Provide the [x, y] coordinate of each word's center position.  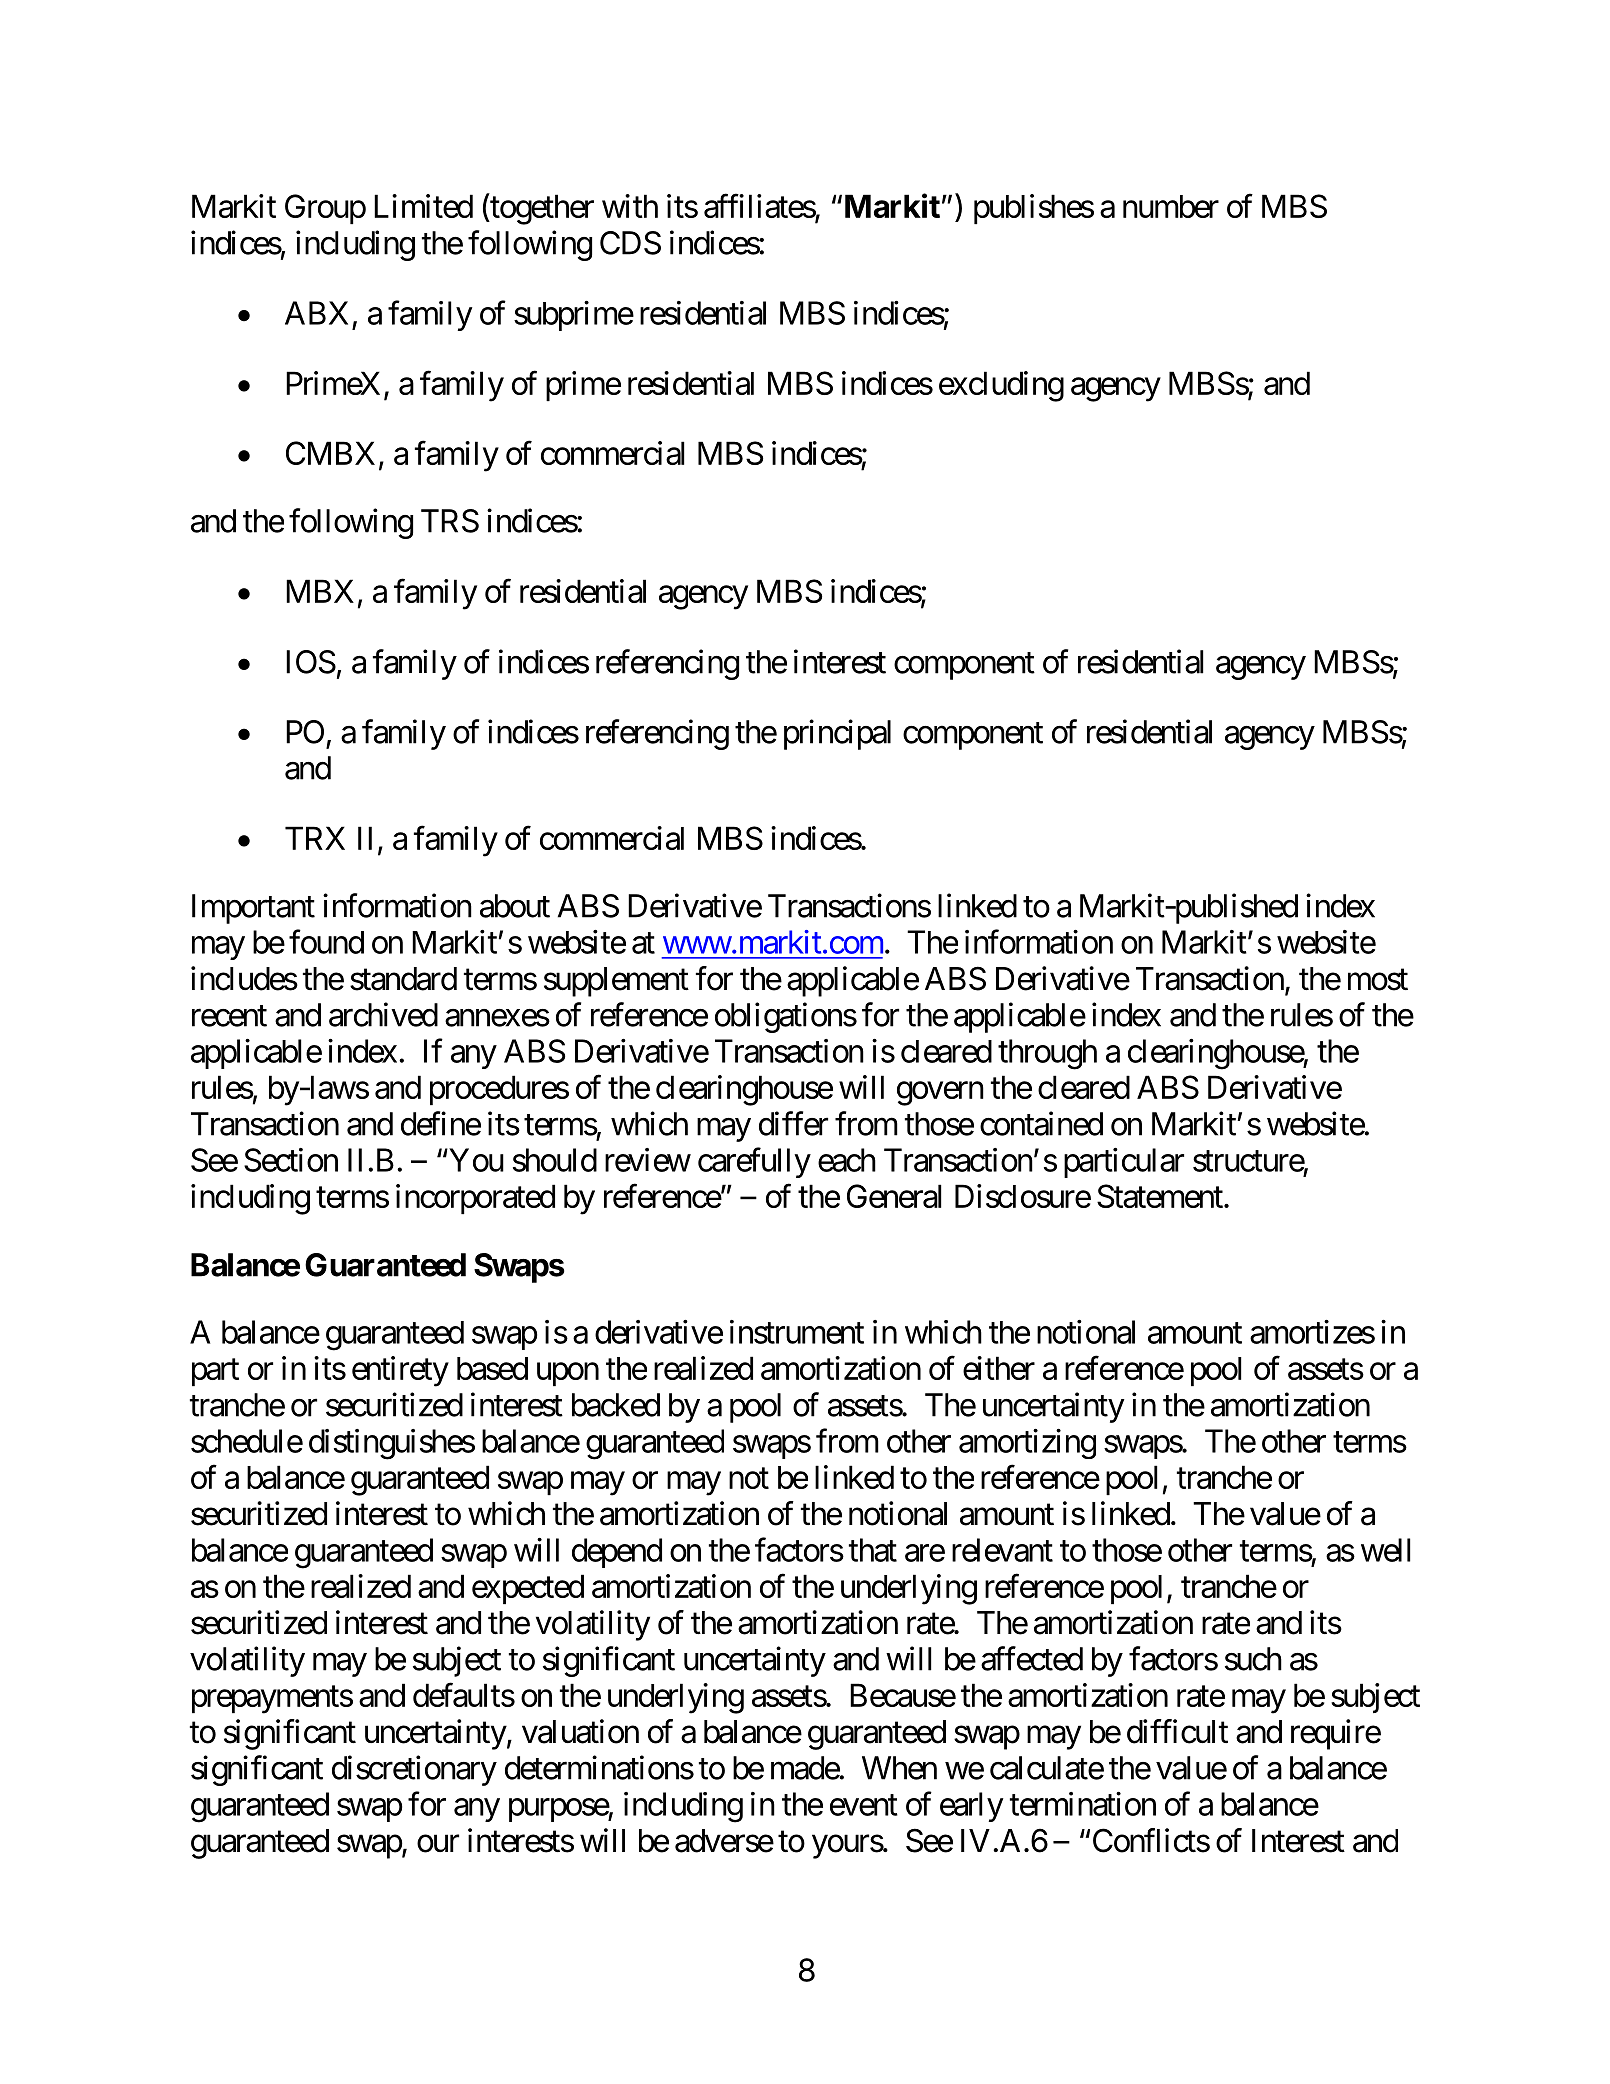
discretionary [414, 1770]
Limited [423, 206]
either [999, 1368]
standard [403, 979]
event [864, 1805]
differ [793, 1123]
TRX [315, 838]
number [1171, 206]
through [1047, 1054]
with [630, 206]
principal [837, 734]
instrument [797, 1332]
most [1378, 980]
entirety [400, 1371]
